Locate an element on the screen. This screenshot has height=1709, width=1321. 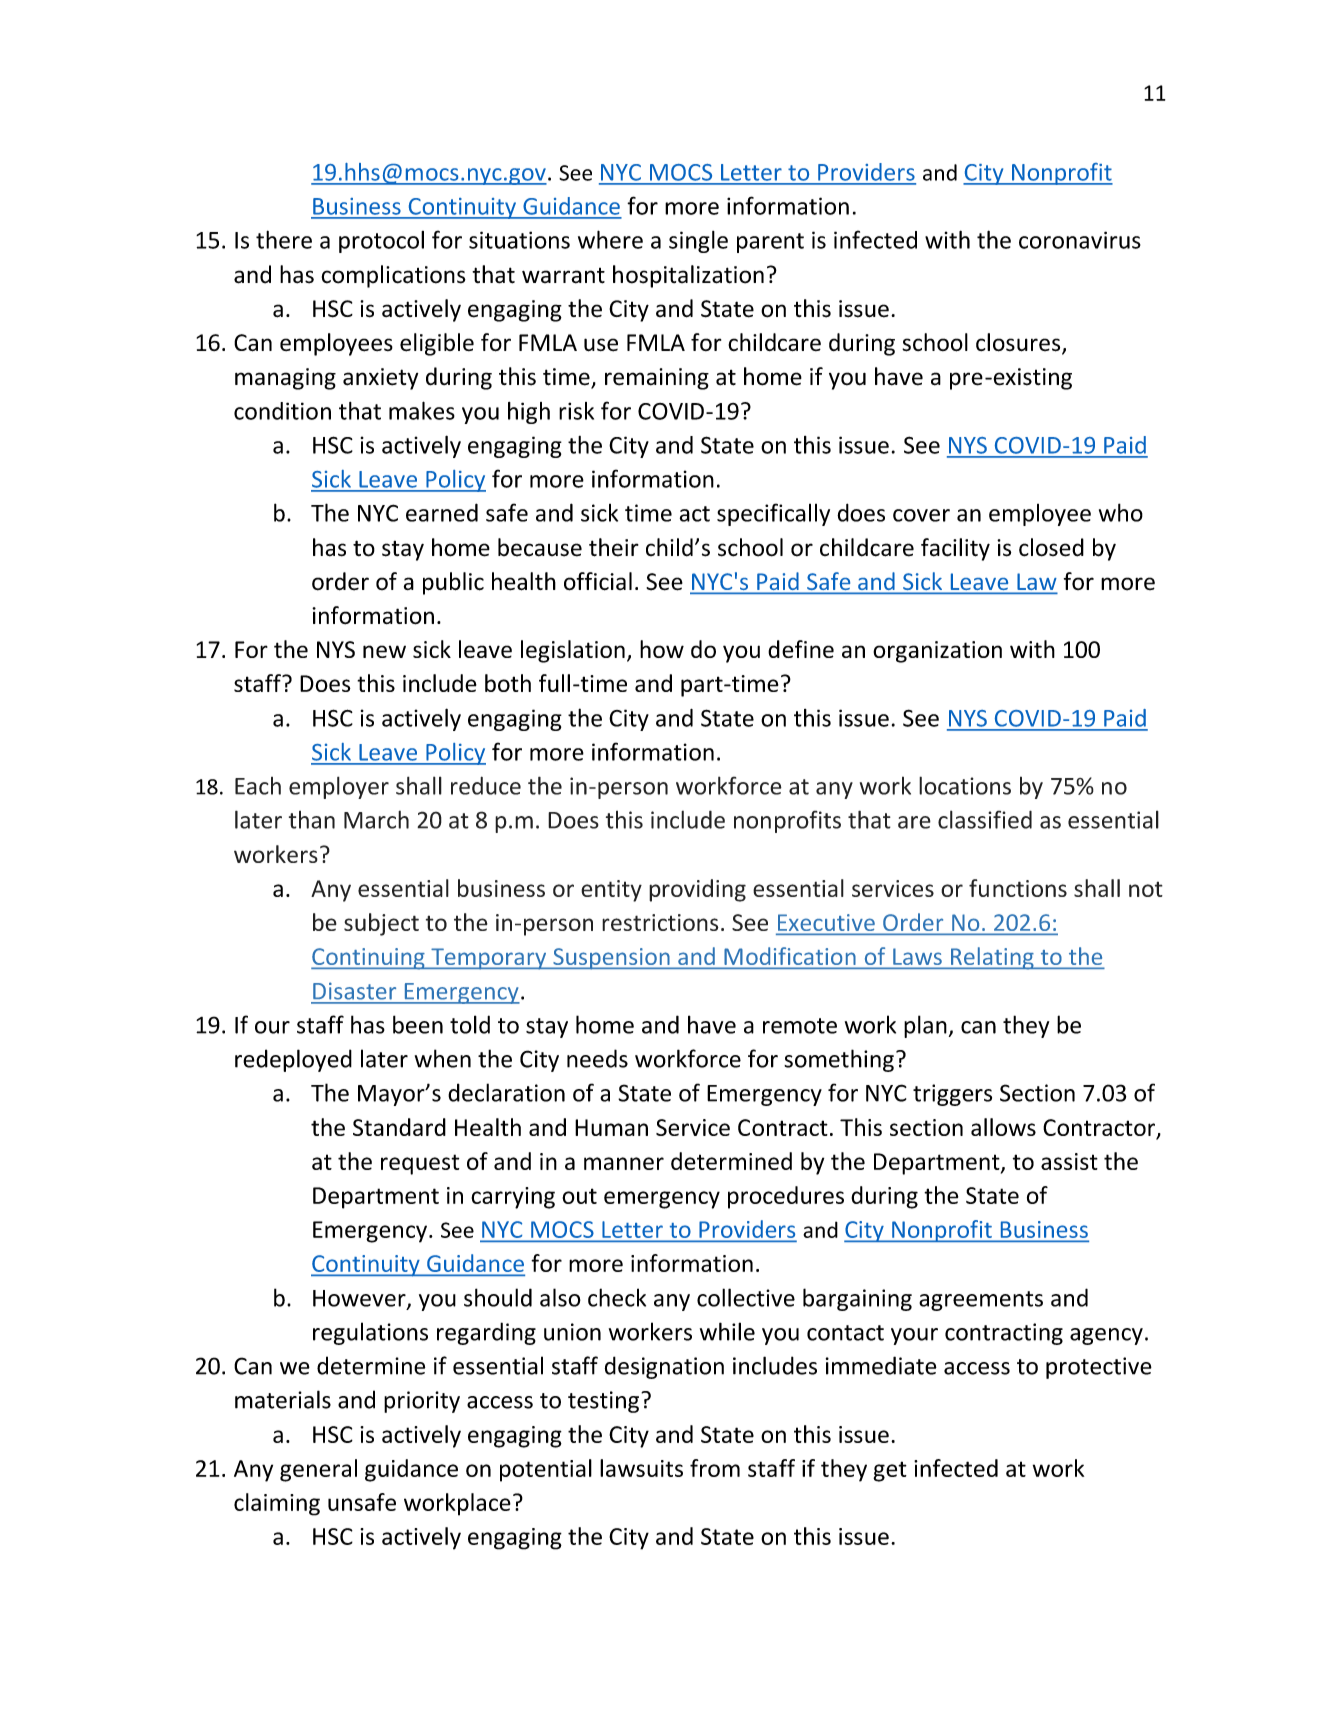
complications is located at coordinates (394, 276).
